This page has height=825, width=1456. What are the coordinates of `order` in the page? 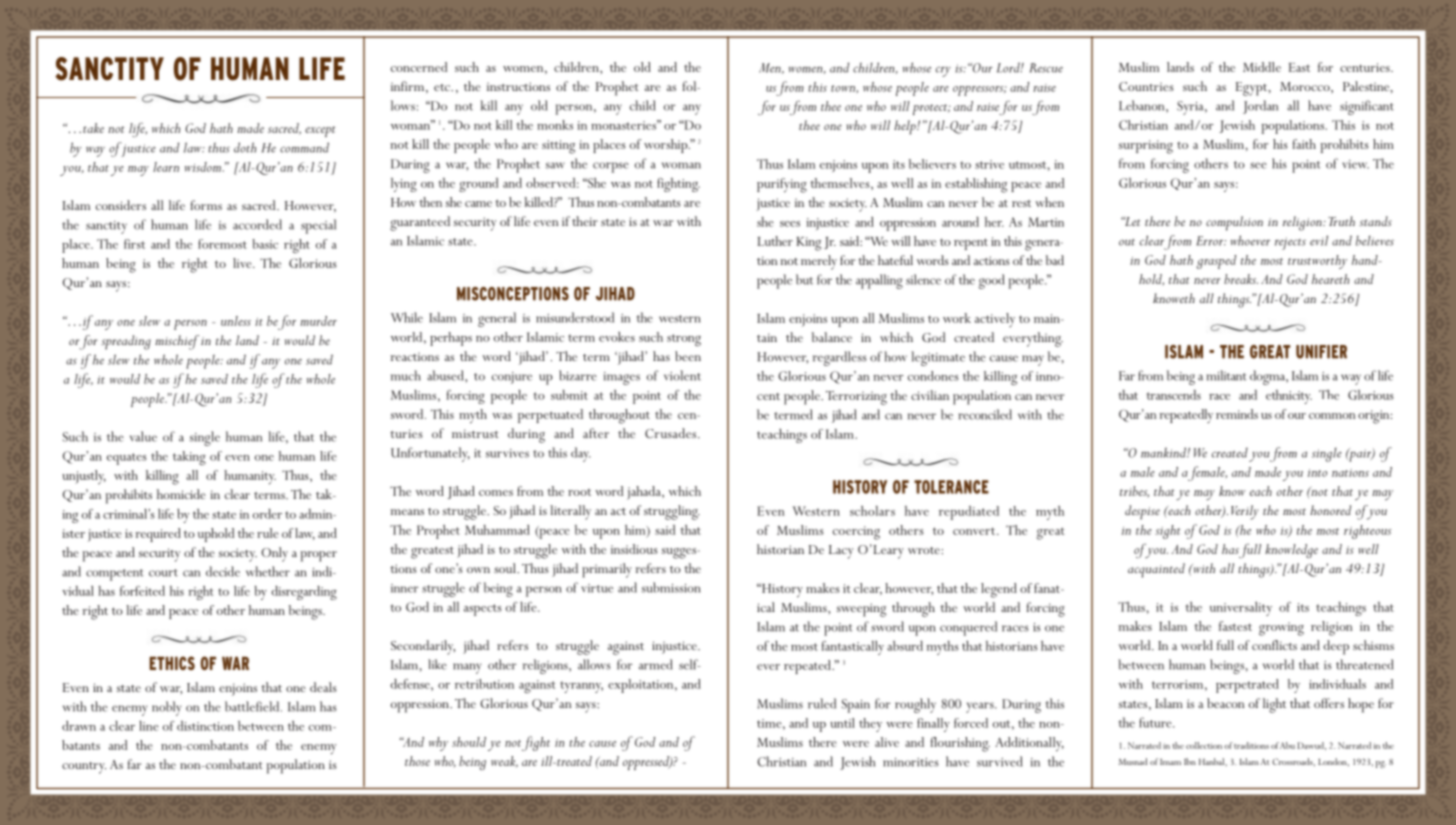 It's located at (267, 514).
